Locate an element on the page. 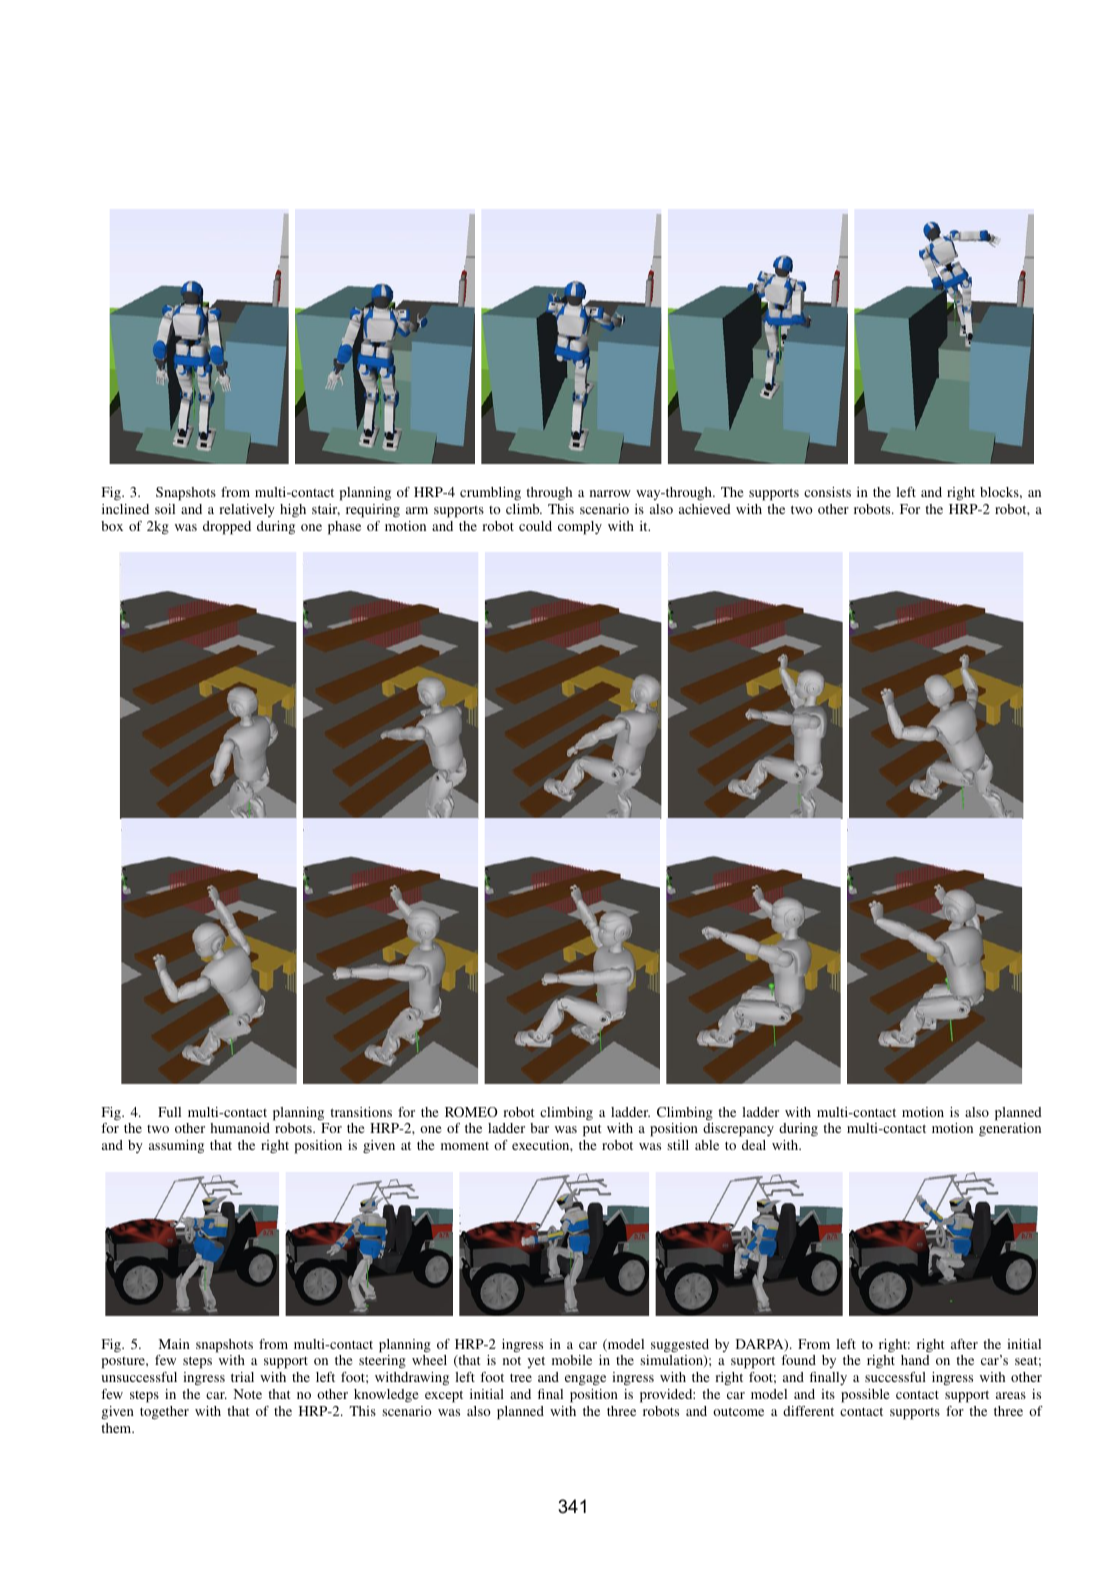  comply is located at coordinates (580, 528).
